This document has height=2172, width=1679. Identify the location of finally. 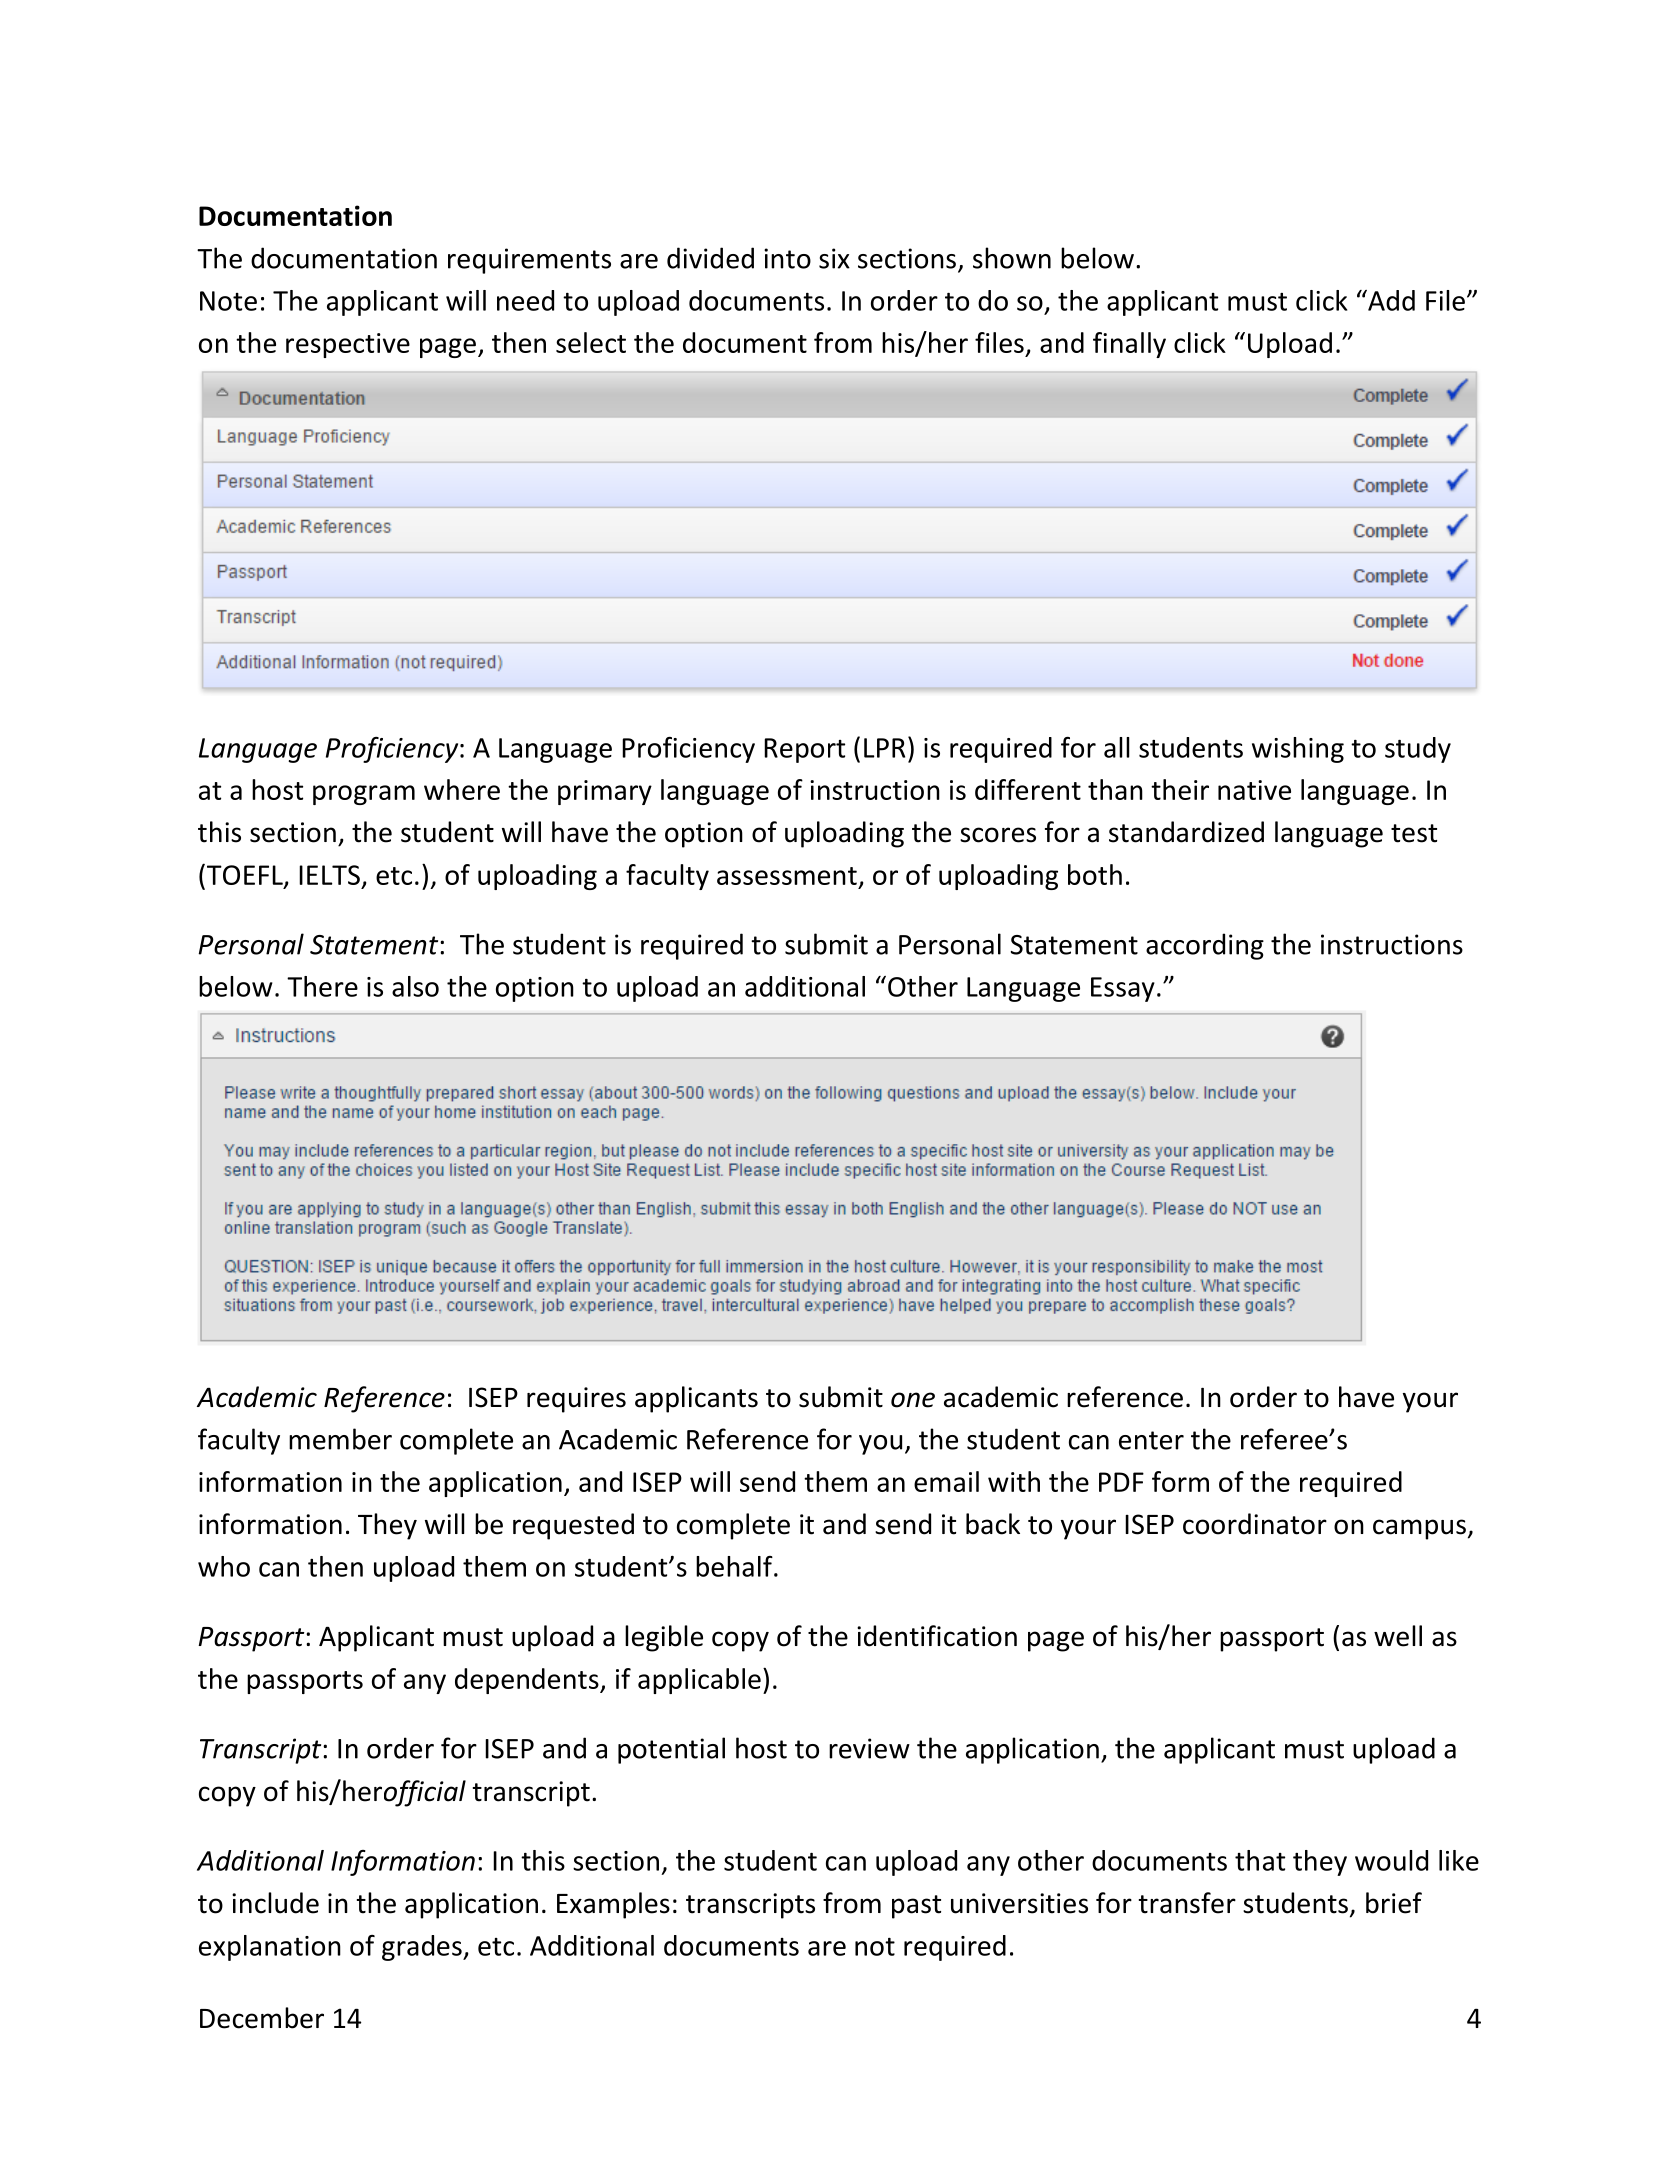
(1129, 345).
